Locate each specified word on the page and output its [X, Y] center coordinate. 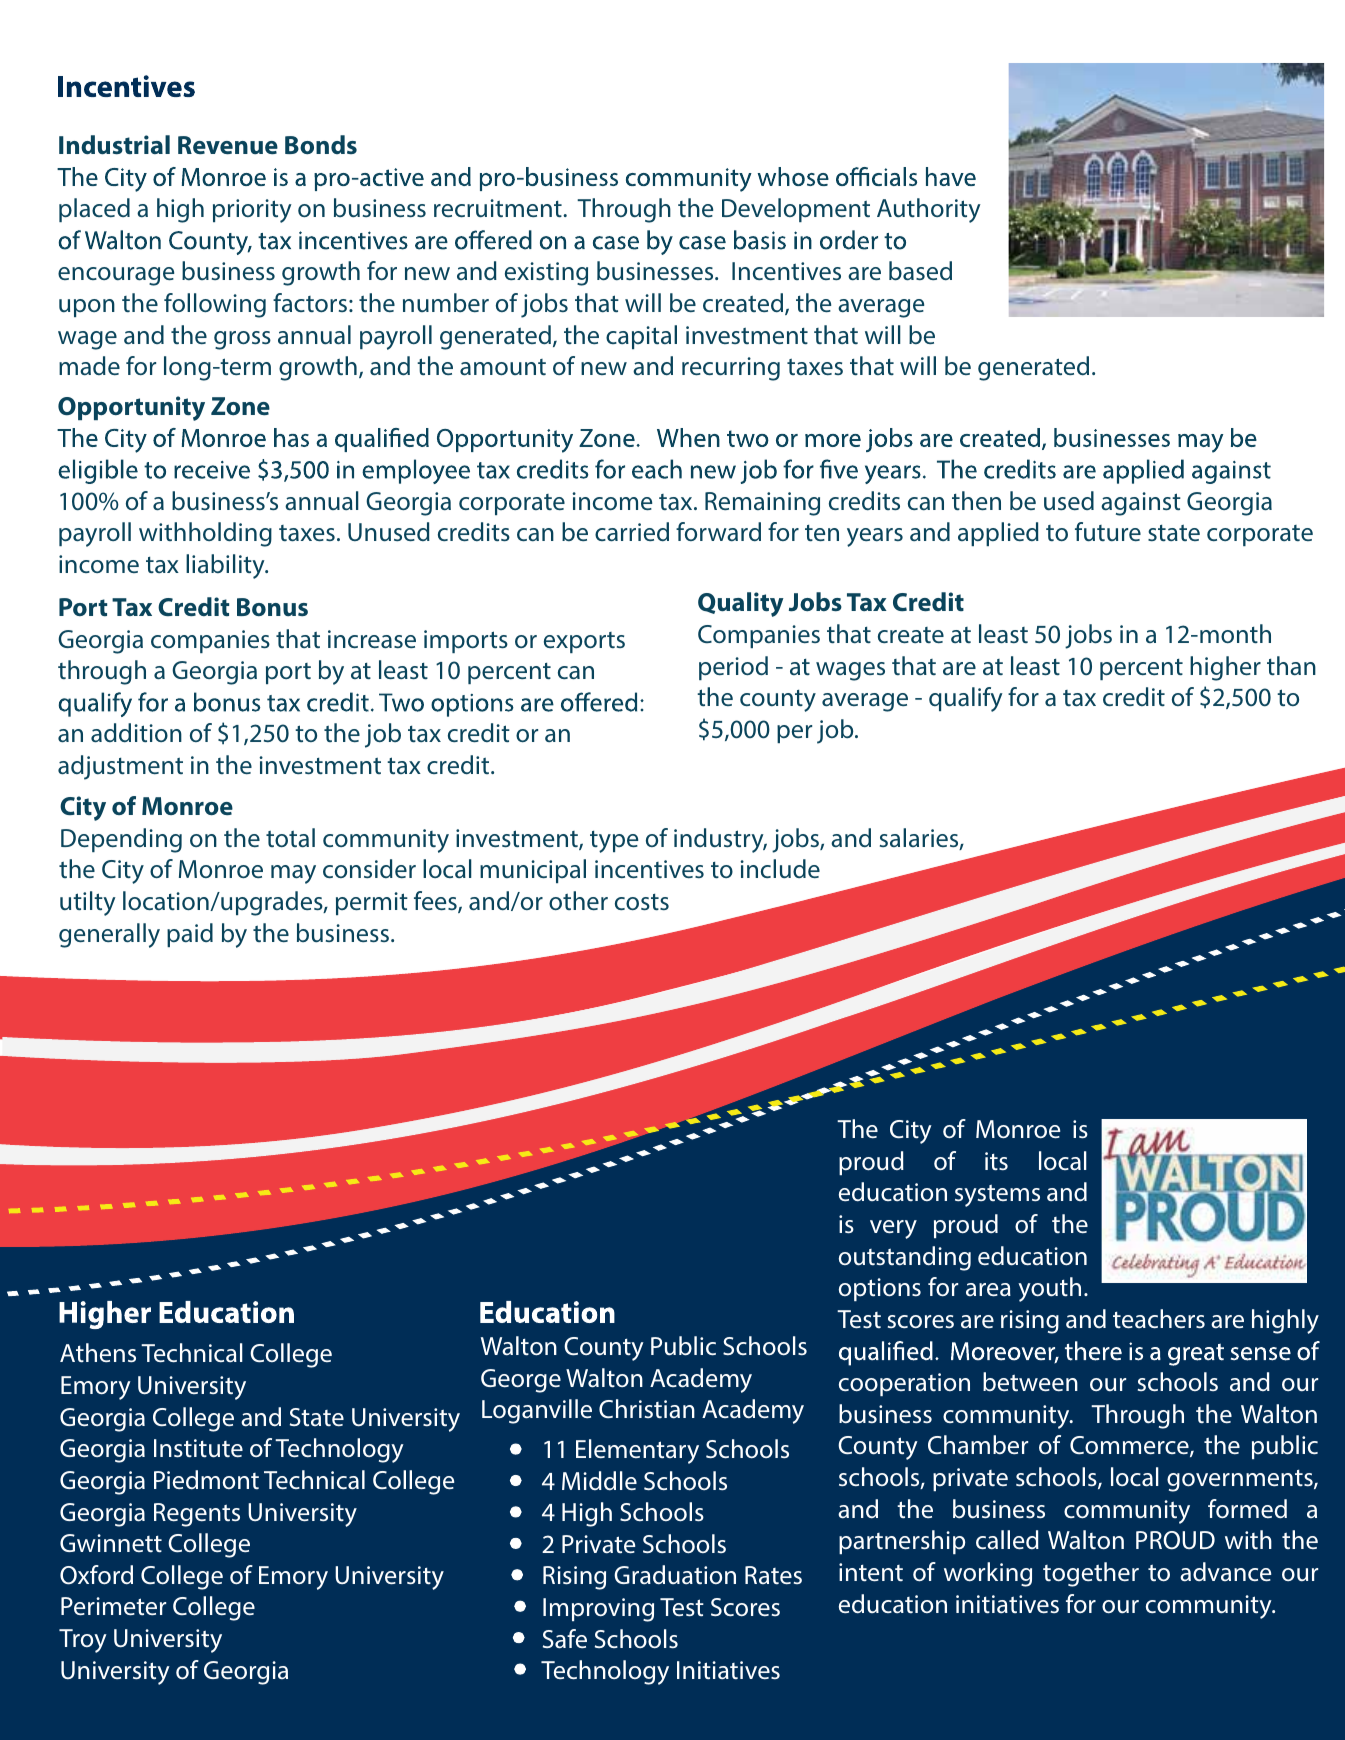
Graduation [675, 1575]
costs [642, 902]
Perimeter [113, 1606]
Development [796, 210]
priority [252, 211]
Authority [929, 210]
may [293, 874]
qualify [966, 699]
